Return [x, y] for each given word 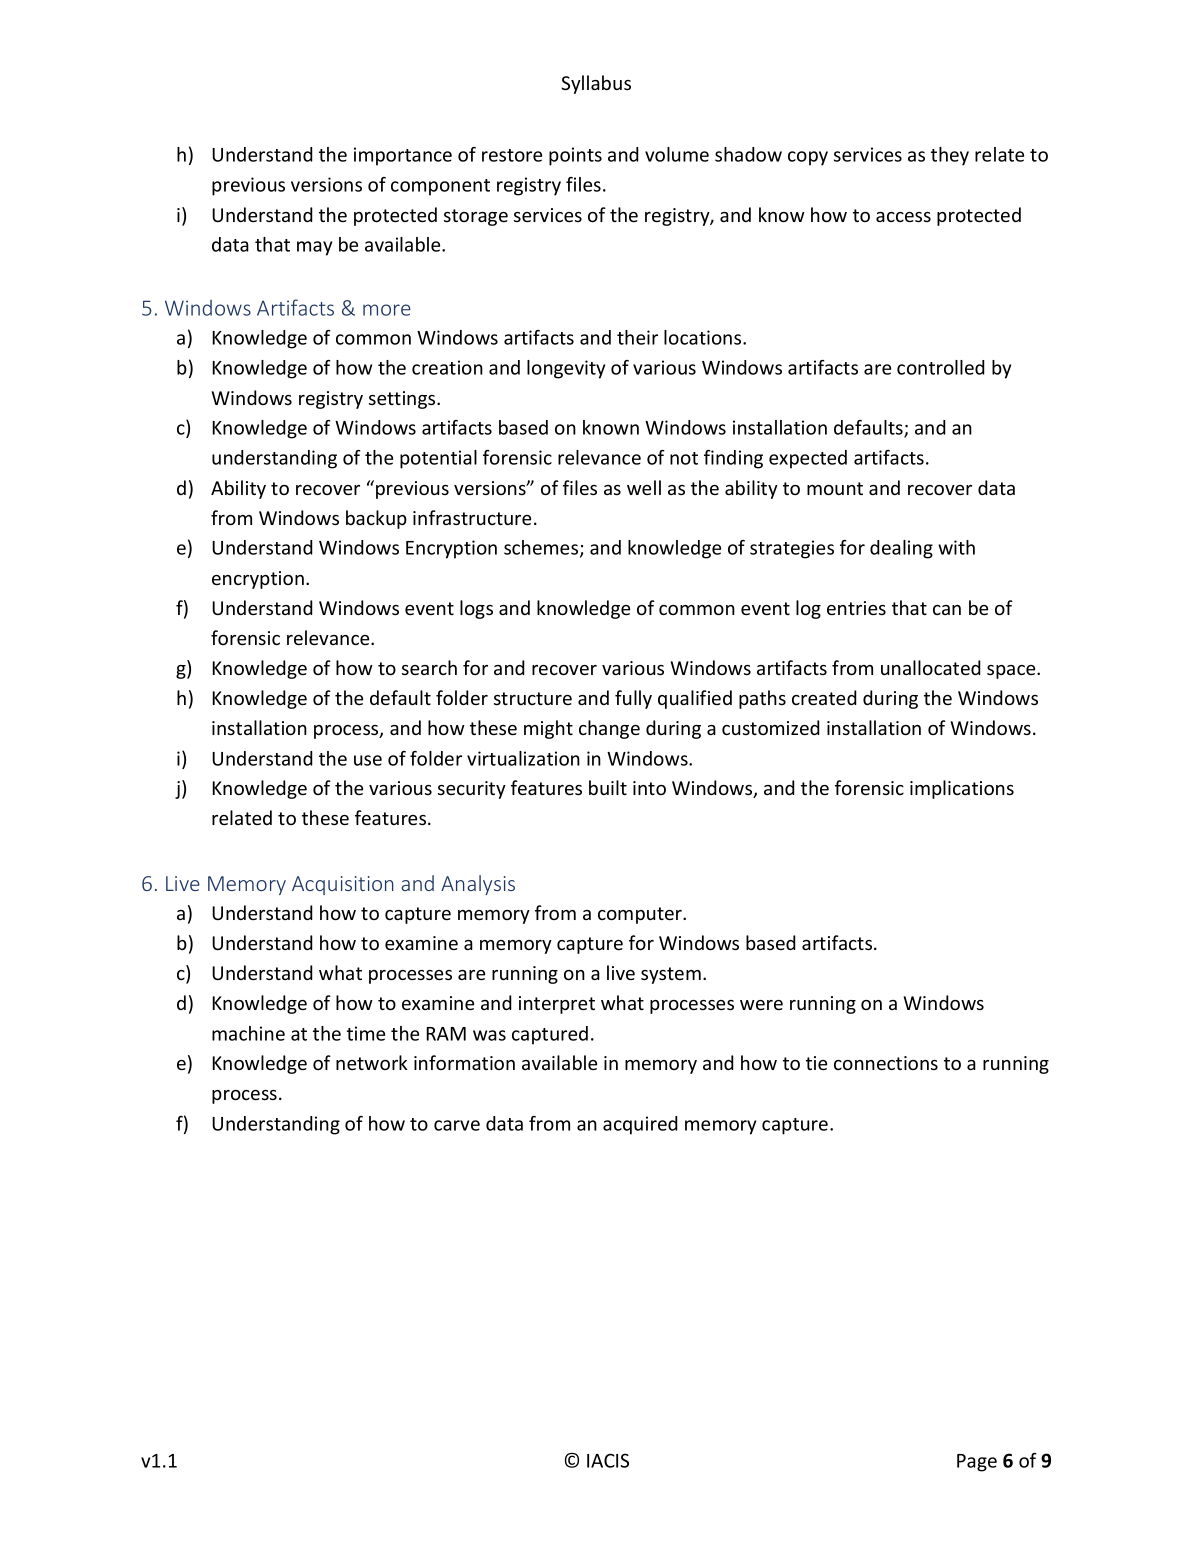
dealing [901, 549]
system [671, 975]
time [366, 1033]
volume [677, 154]
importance [403, 156]
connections [886, 1063]
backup [376, 519]
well [644, 487]
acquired [640, 1125]
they [950, 156]
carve [457, 1125]
